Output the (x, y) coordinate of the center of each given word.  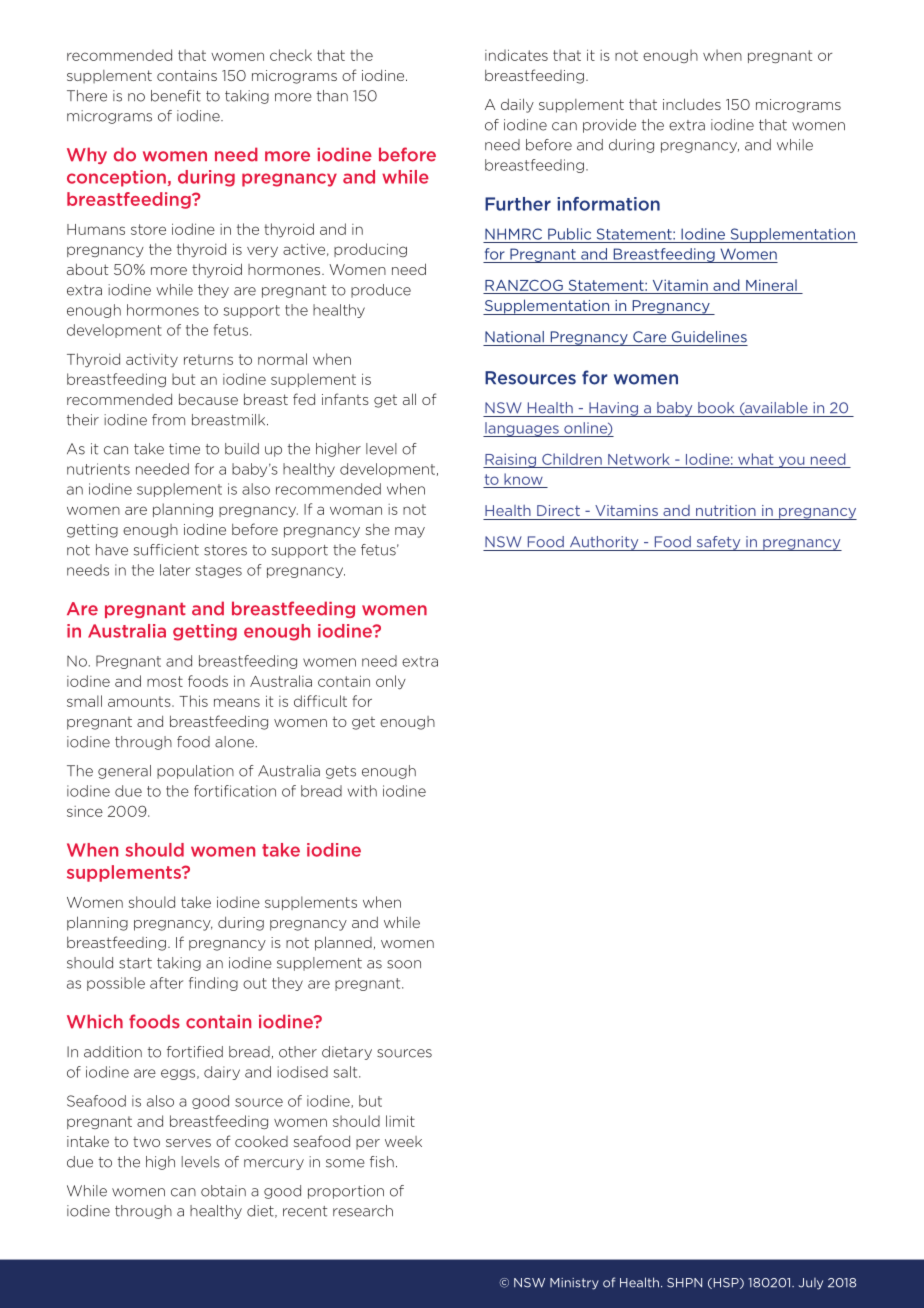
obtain (223, 1191)
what (756, 459)
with (362, 791)
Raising (510, 460)
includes (692, 104)
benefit (176, 96)
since (85, 811)
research (363, 1211)
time (184, 449)
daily (517, 105)
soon (404, 964)
